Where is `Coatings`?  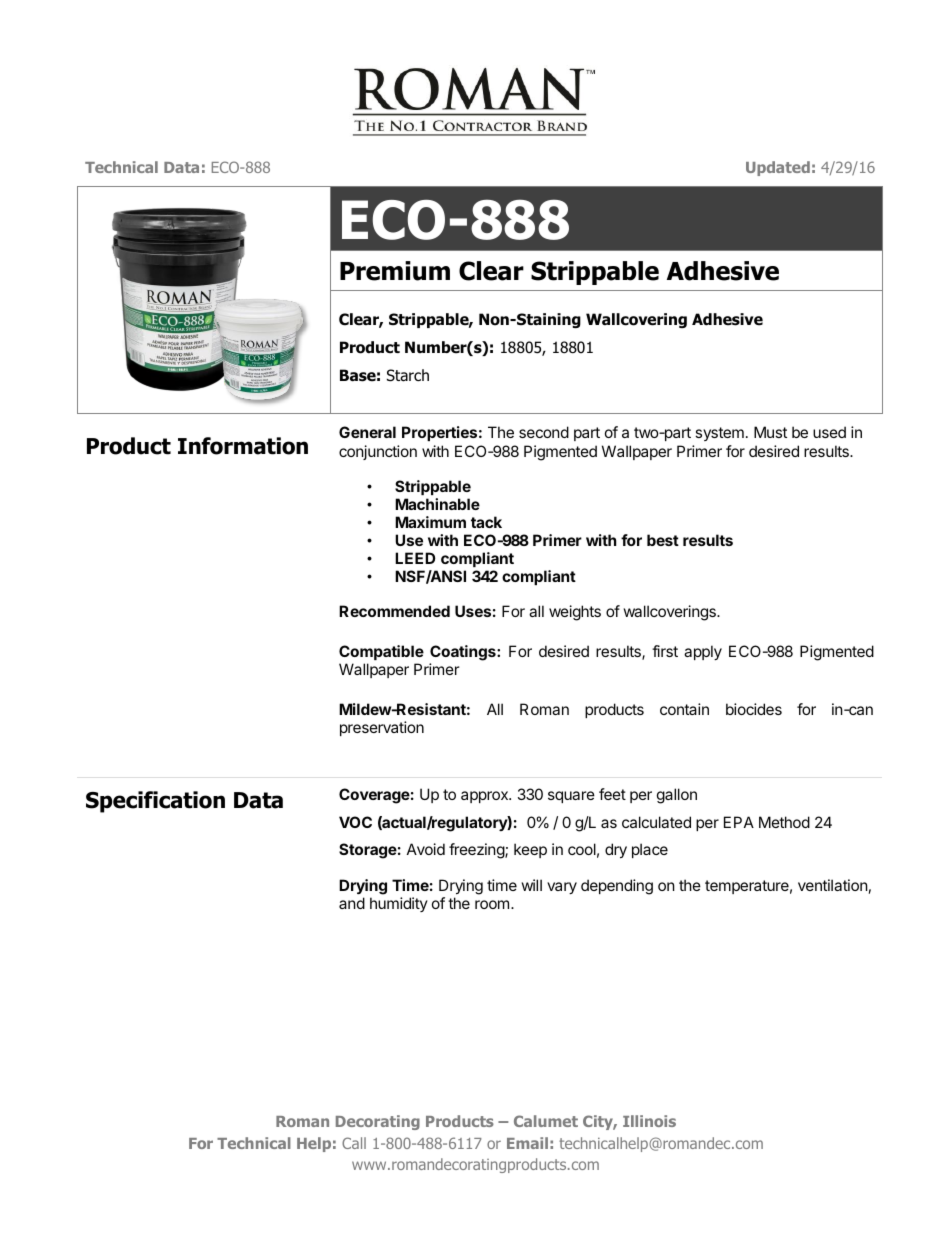 Coatings is located at coordinates (464, 654).
